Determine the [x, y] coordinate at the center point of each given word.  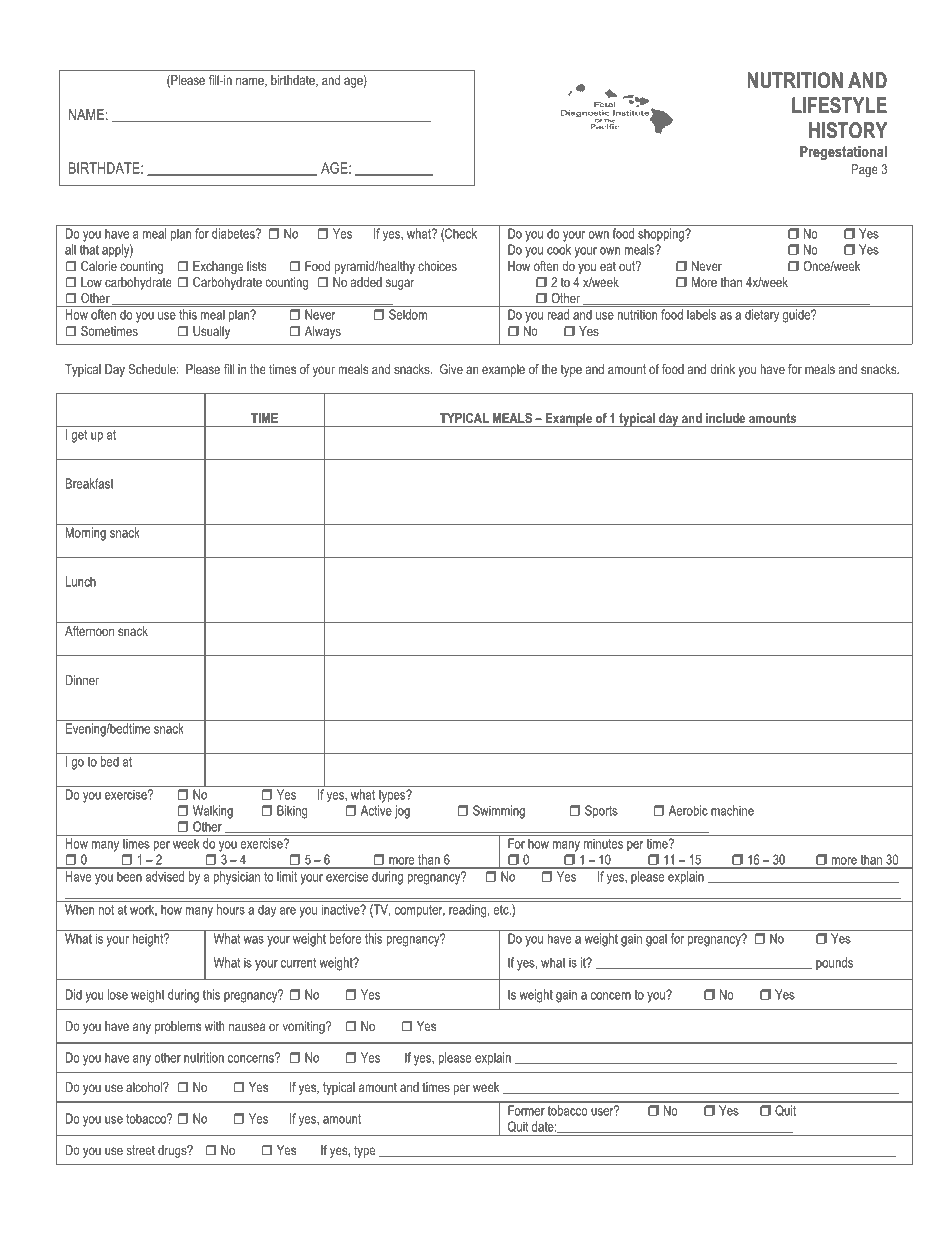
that [89, 249]
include [725, 418]
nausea [247, 1027]
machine [732, 810]
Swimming [499, 812]
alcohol [145, 1087]
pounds [834, 963]
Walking [213, 812]
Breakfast [90, 483]
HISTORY [848, 130]
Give [451, 369]
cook [559, 249]
